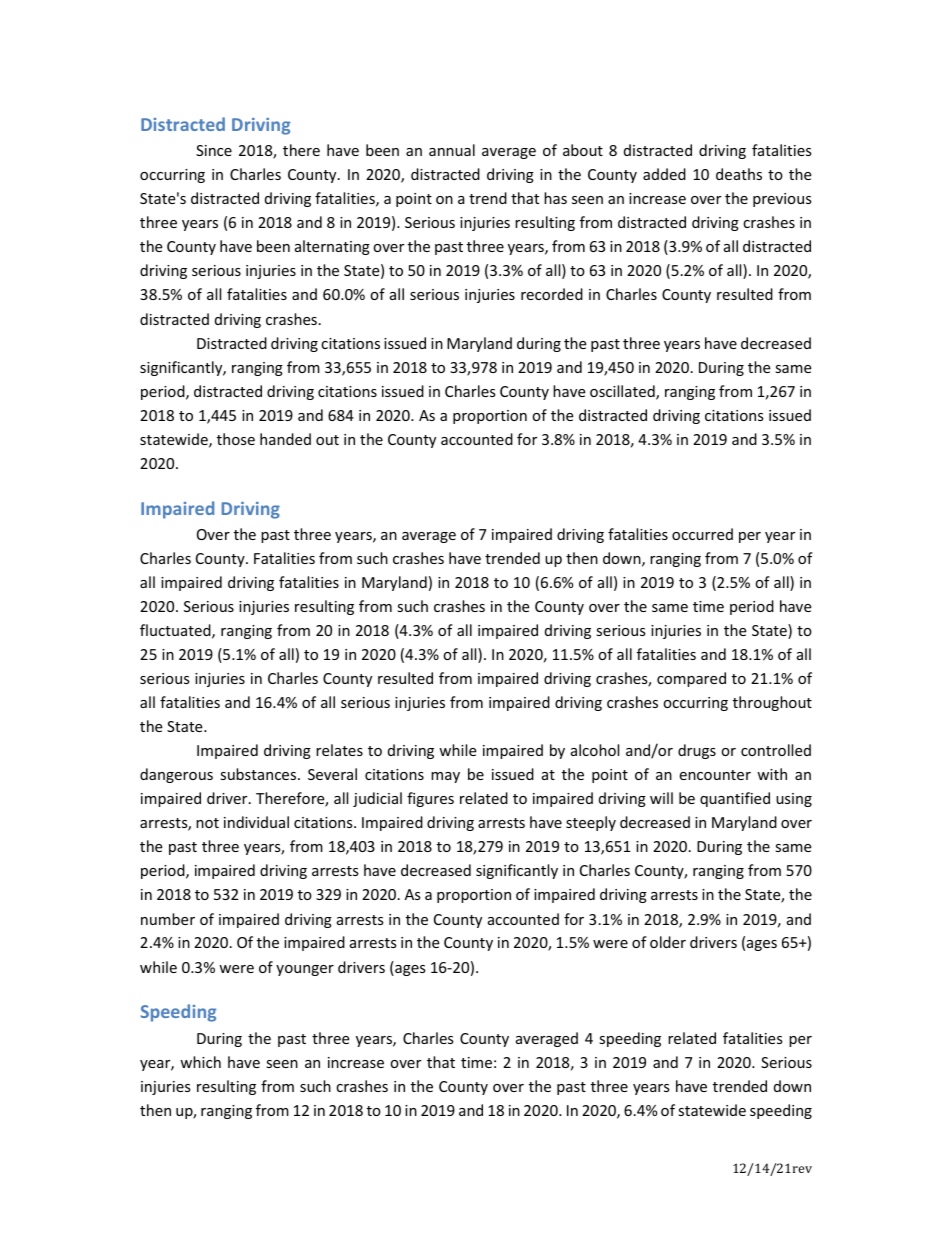 This screenshot has height=1233, width=952. I want to click on alcohol, so click(595, 750).
